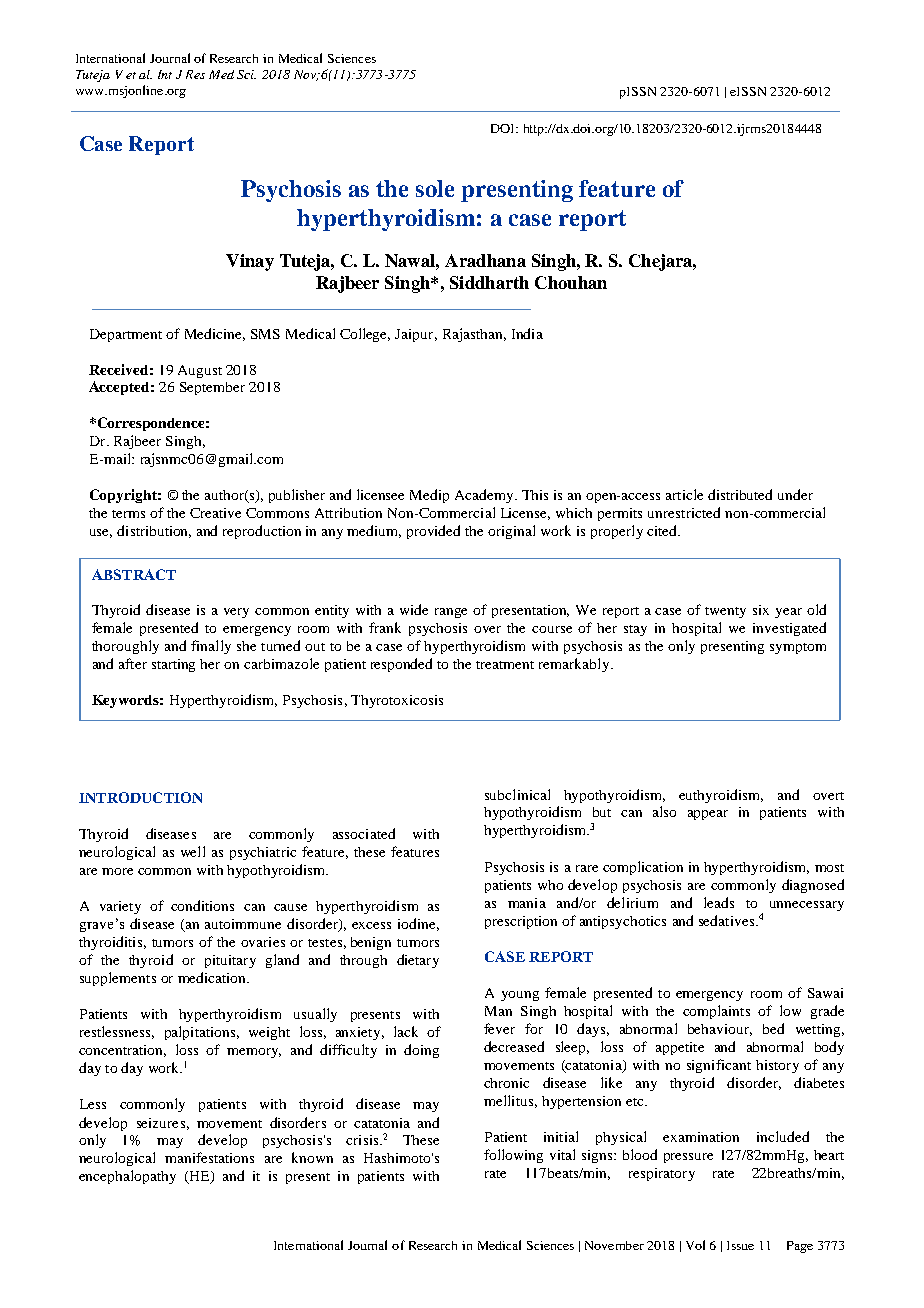 This screenshot has width=924, height=1308. I want to click on Issue, so click(740, 1245).
